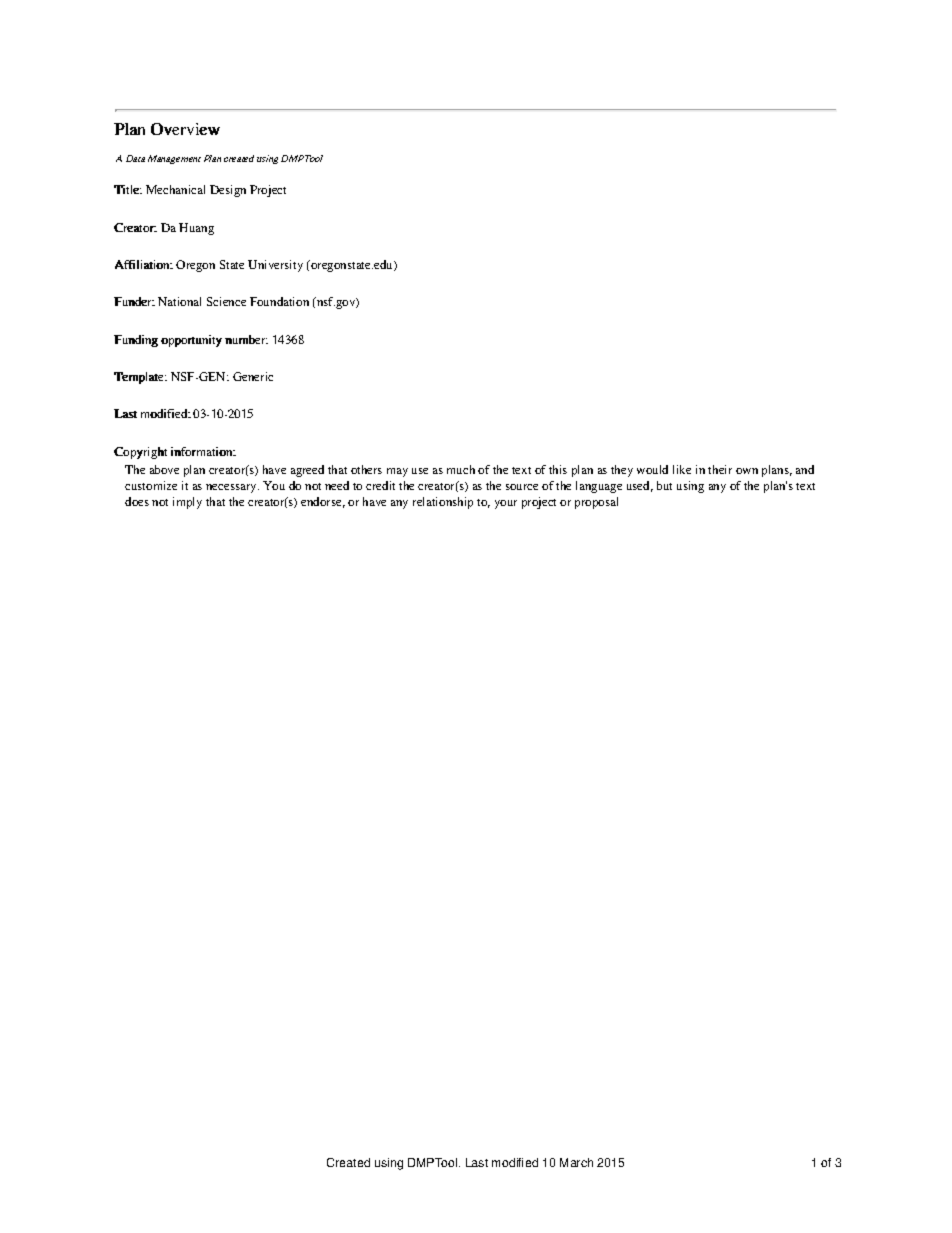 Image resolution: width=952 pixels, height=1233 pixels. Describe the element at coordinates (461, 469) in the document. I see `much` at that location.
